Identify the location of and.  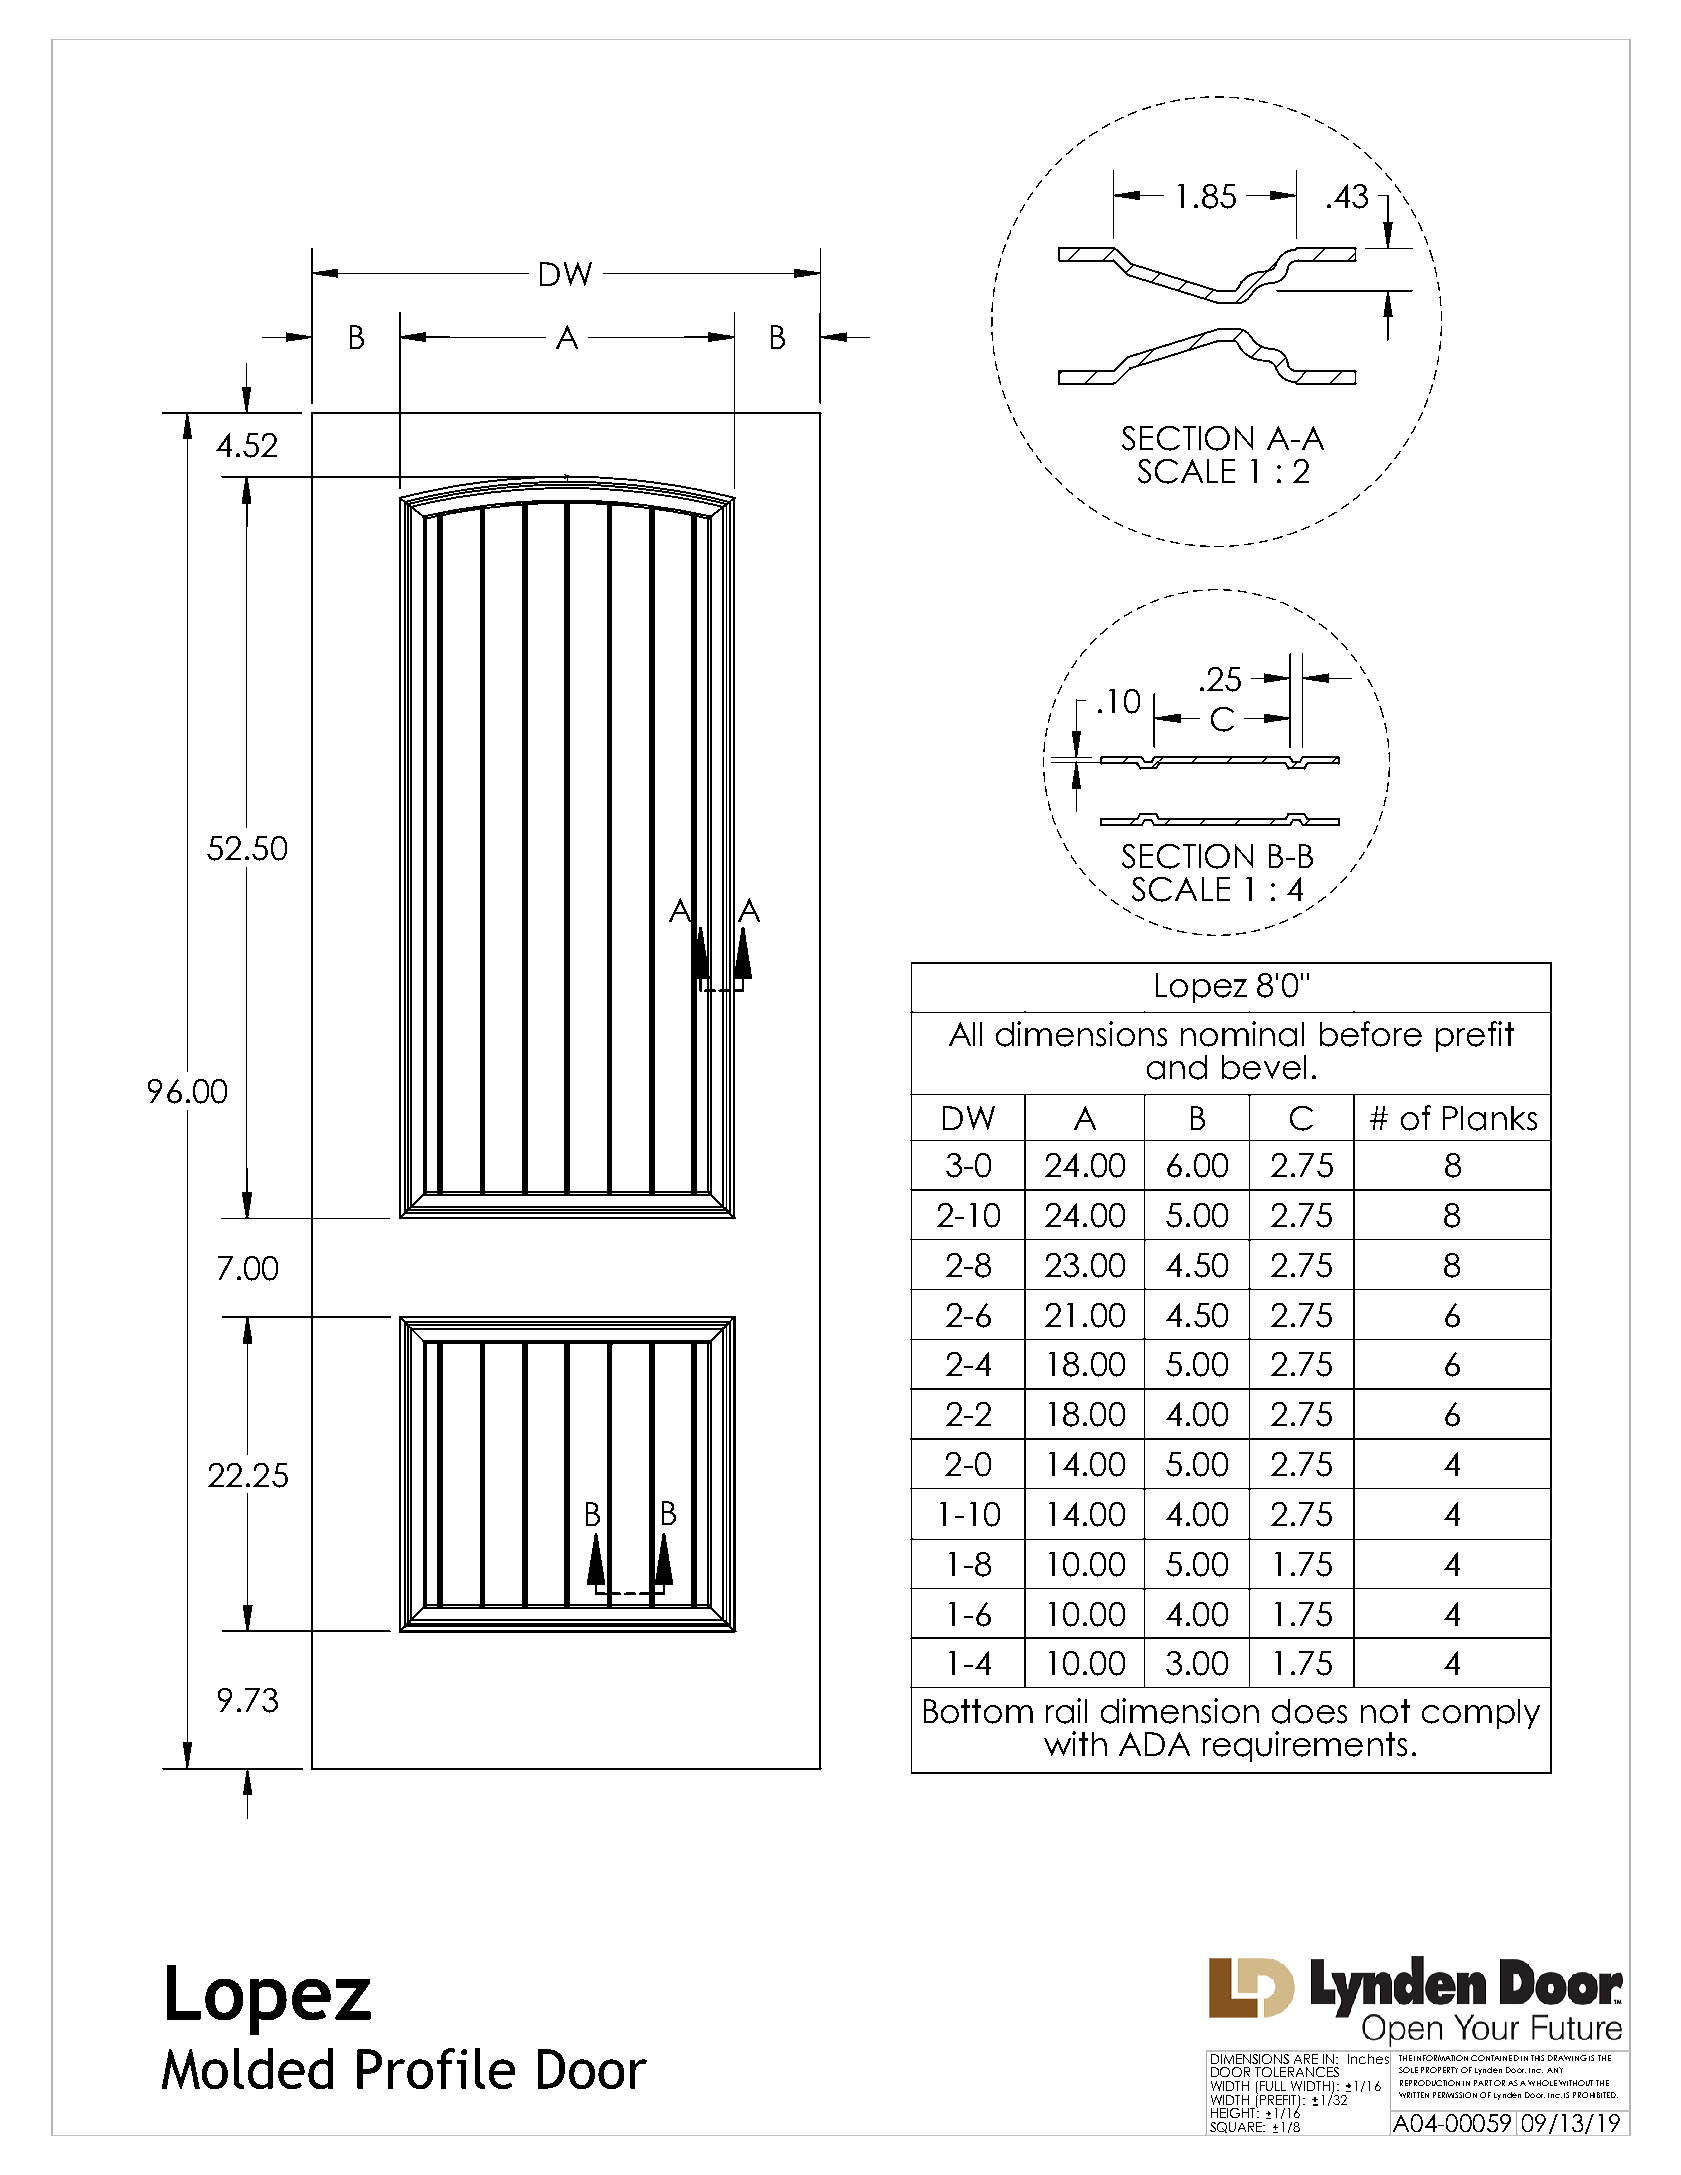
(1177, 1067).
